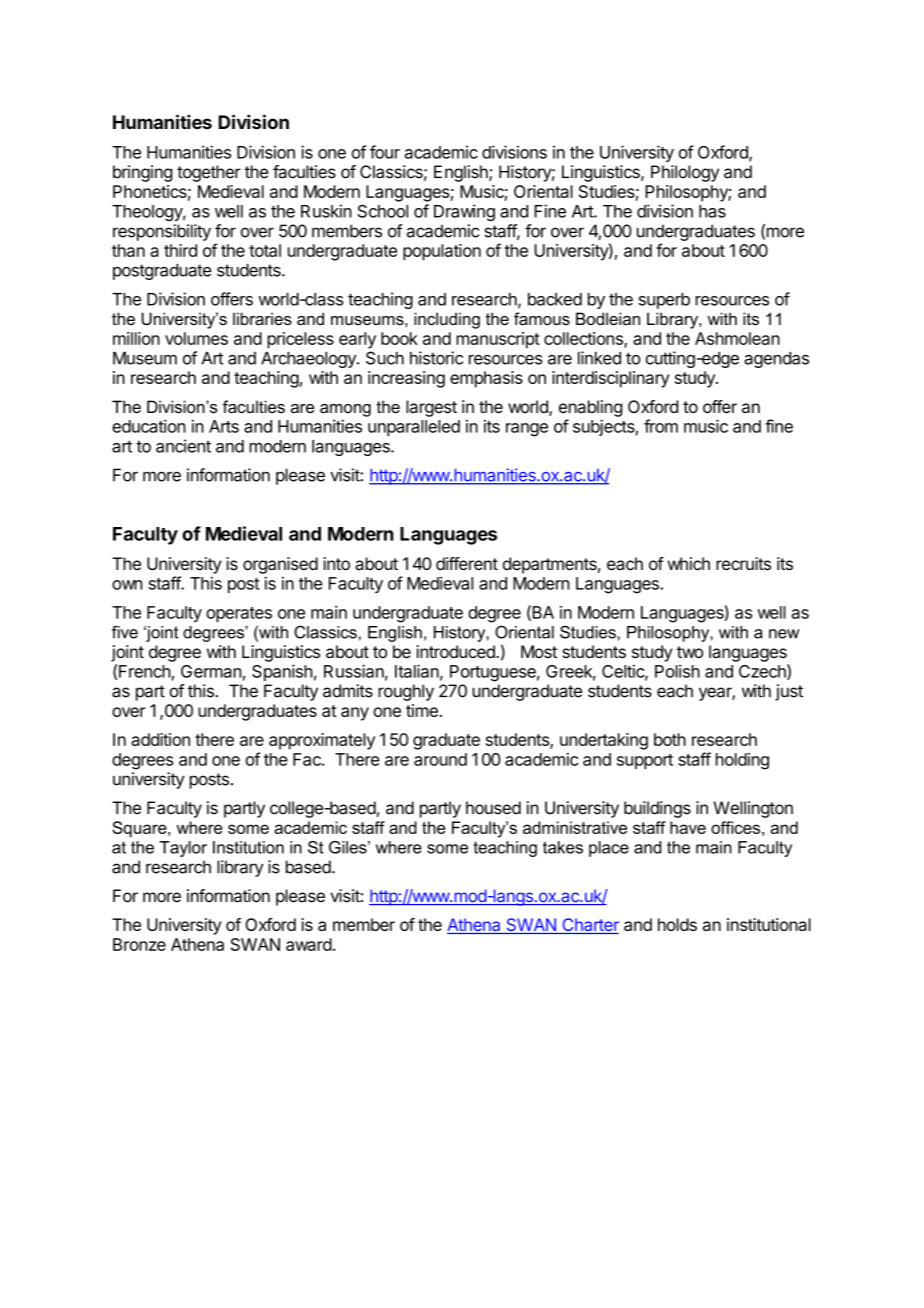  What do you see at coordinates (280, 565) in the image?
I see `organised` at bounding box center [280, 565].
